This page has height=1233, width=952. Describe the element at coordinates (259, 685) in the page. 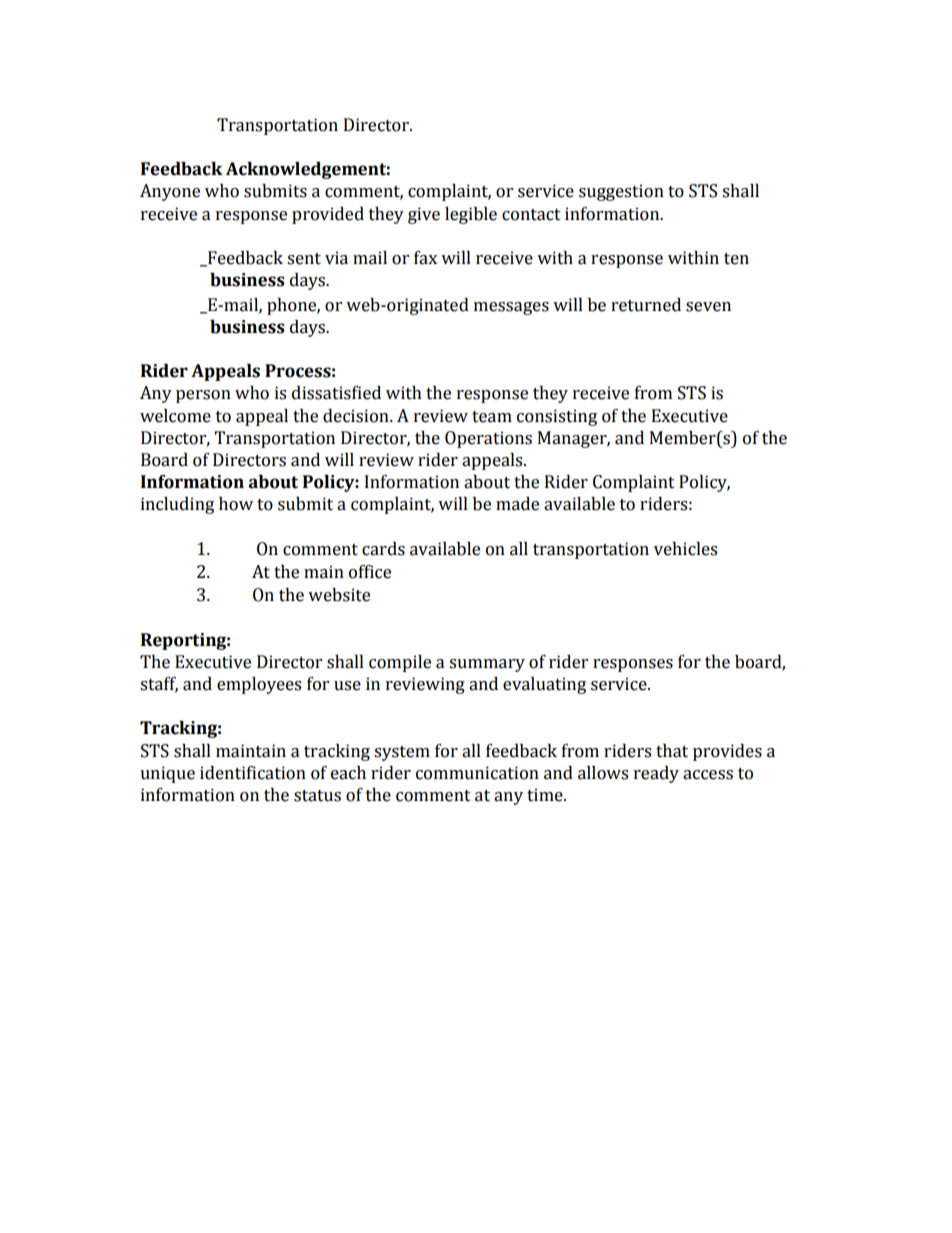

I see `employees` at that location.
